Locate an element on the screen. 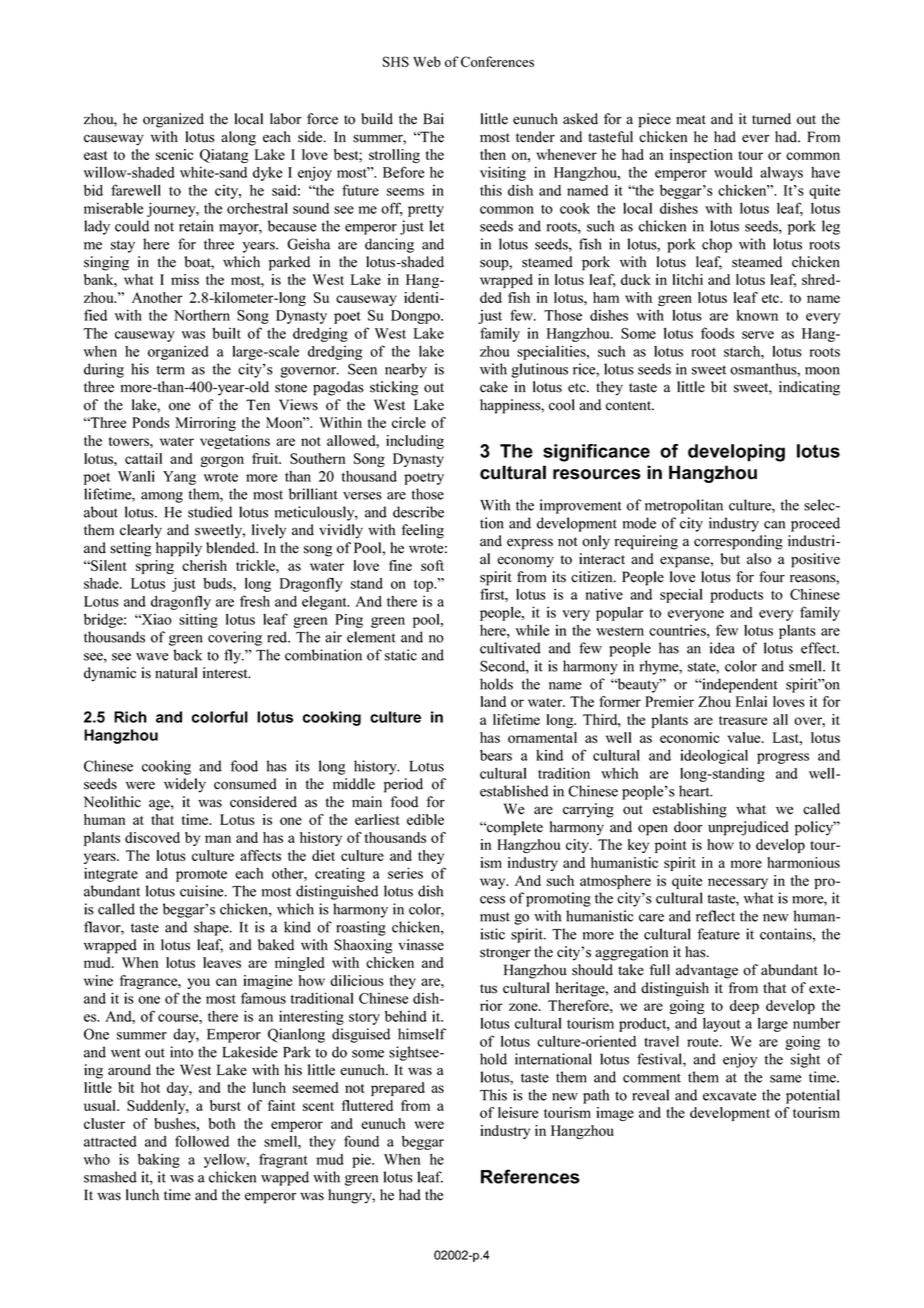  sitting is located at coordinates (198, 620).
